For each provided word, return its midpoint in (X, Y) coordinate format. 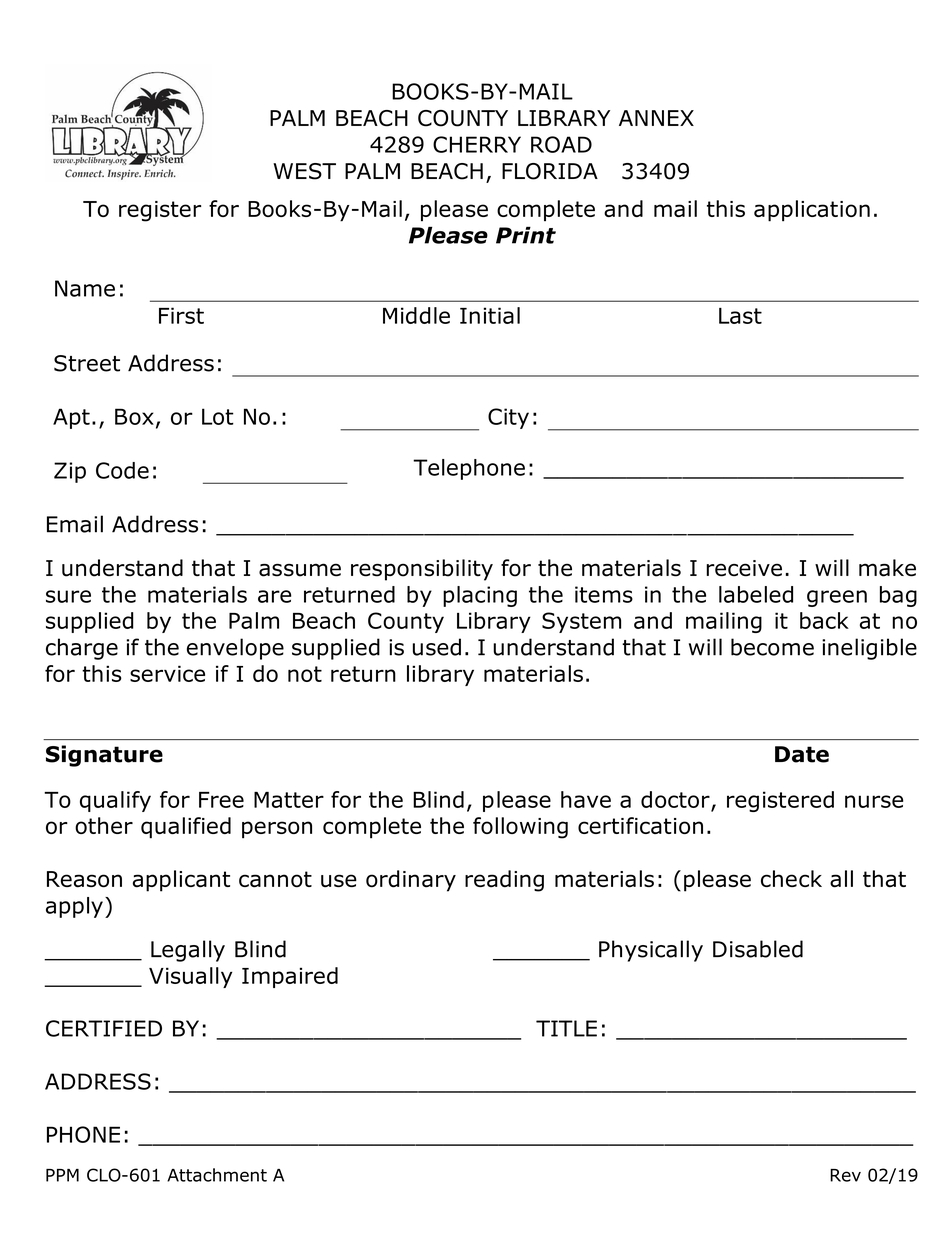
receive (744, 568)
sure (68, 596)
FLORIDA (550, 171)
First (181, 315)
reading (504, 881)
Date (802, 754)
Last (740, 316)
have (586, 799)
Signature (104, 756)
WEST (304, 171)
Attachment (217, 1175)
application (812, 211)
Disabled (758, 949)
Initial (490, 315)
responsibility (422, 570)
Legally (188, 951)
